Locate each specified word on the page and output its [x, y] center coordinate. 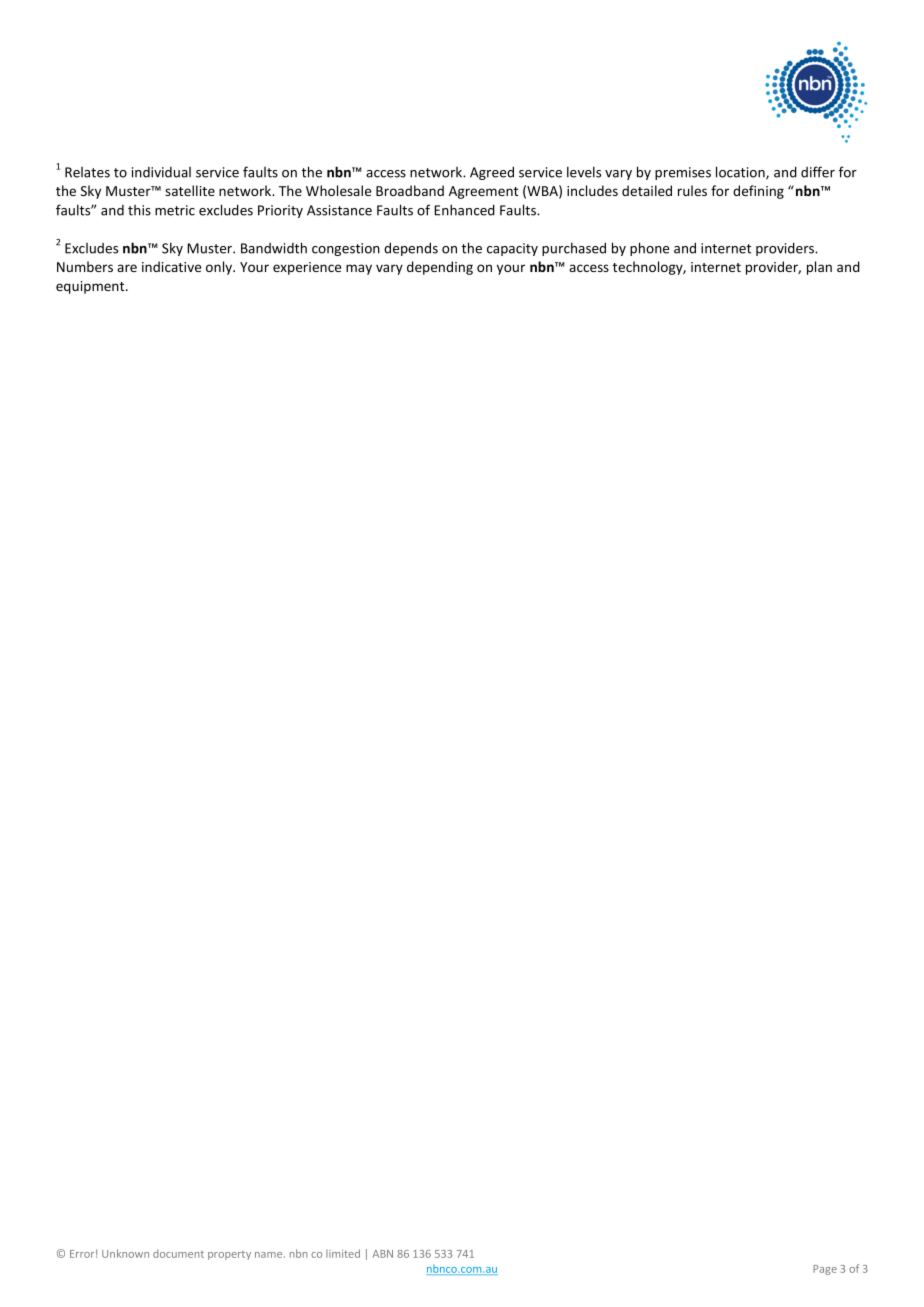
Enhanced [464, 210]
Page [825, 1270]
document [178, 1253]
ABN [383, 1254]
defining [758, 192]
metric [175, 210]
